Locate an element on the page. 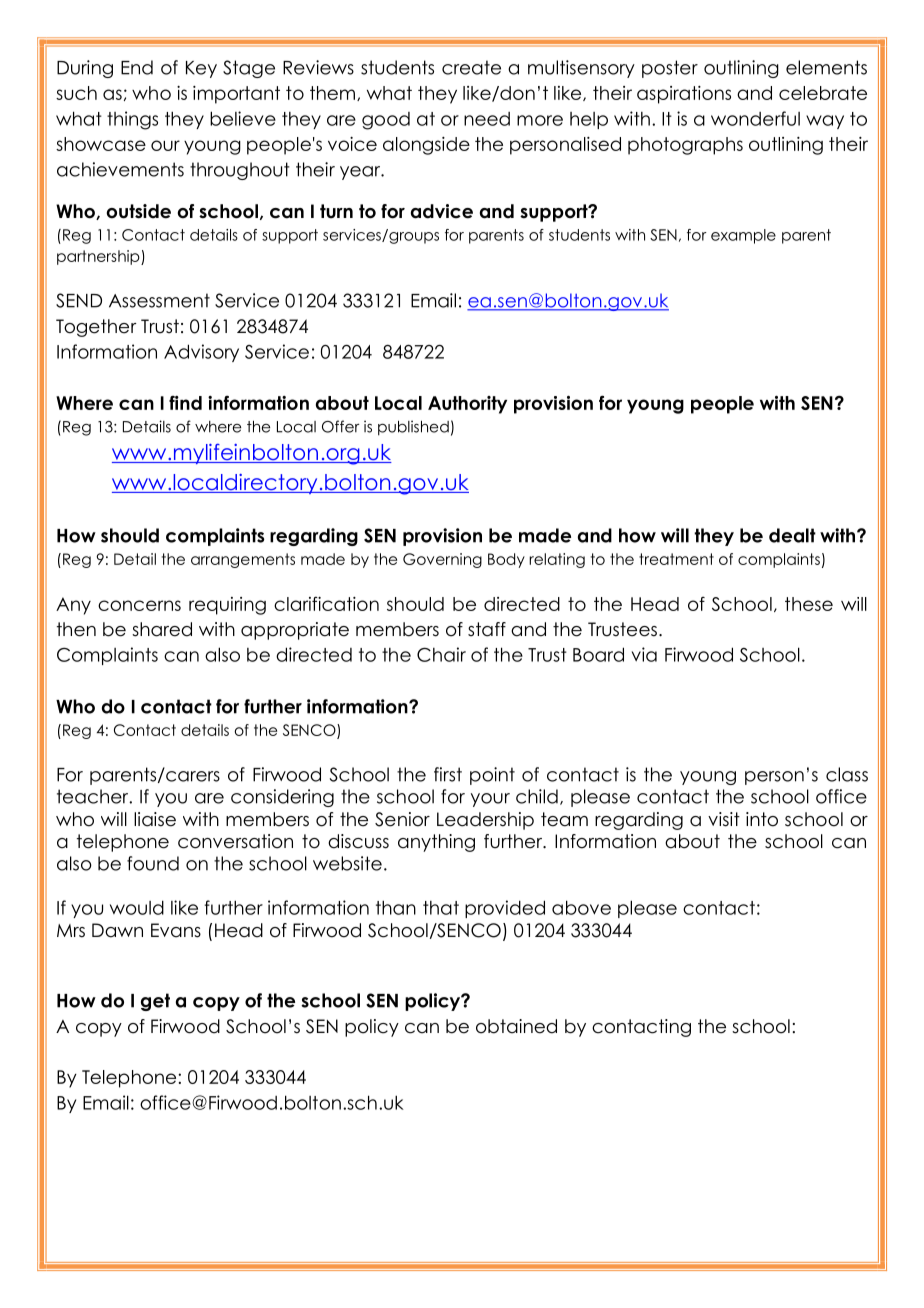 The height and width of the page is (1308, 924). Evans is located at coordinates (176, 930).
